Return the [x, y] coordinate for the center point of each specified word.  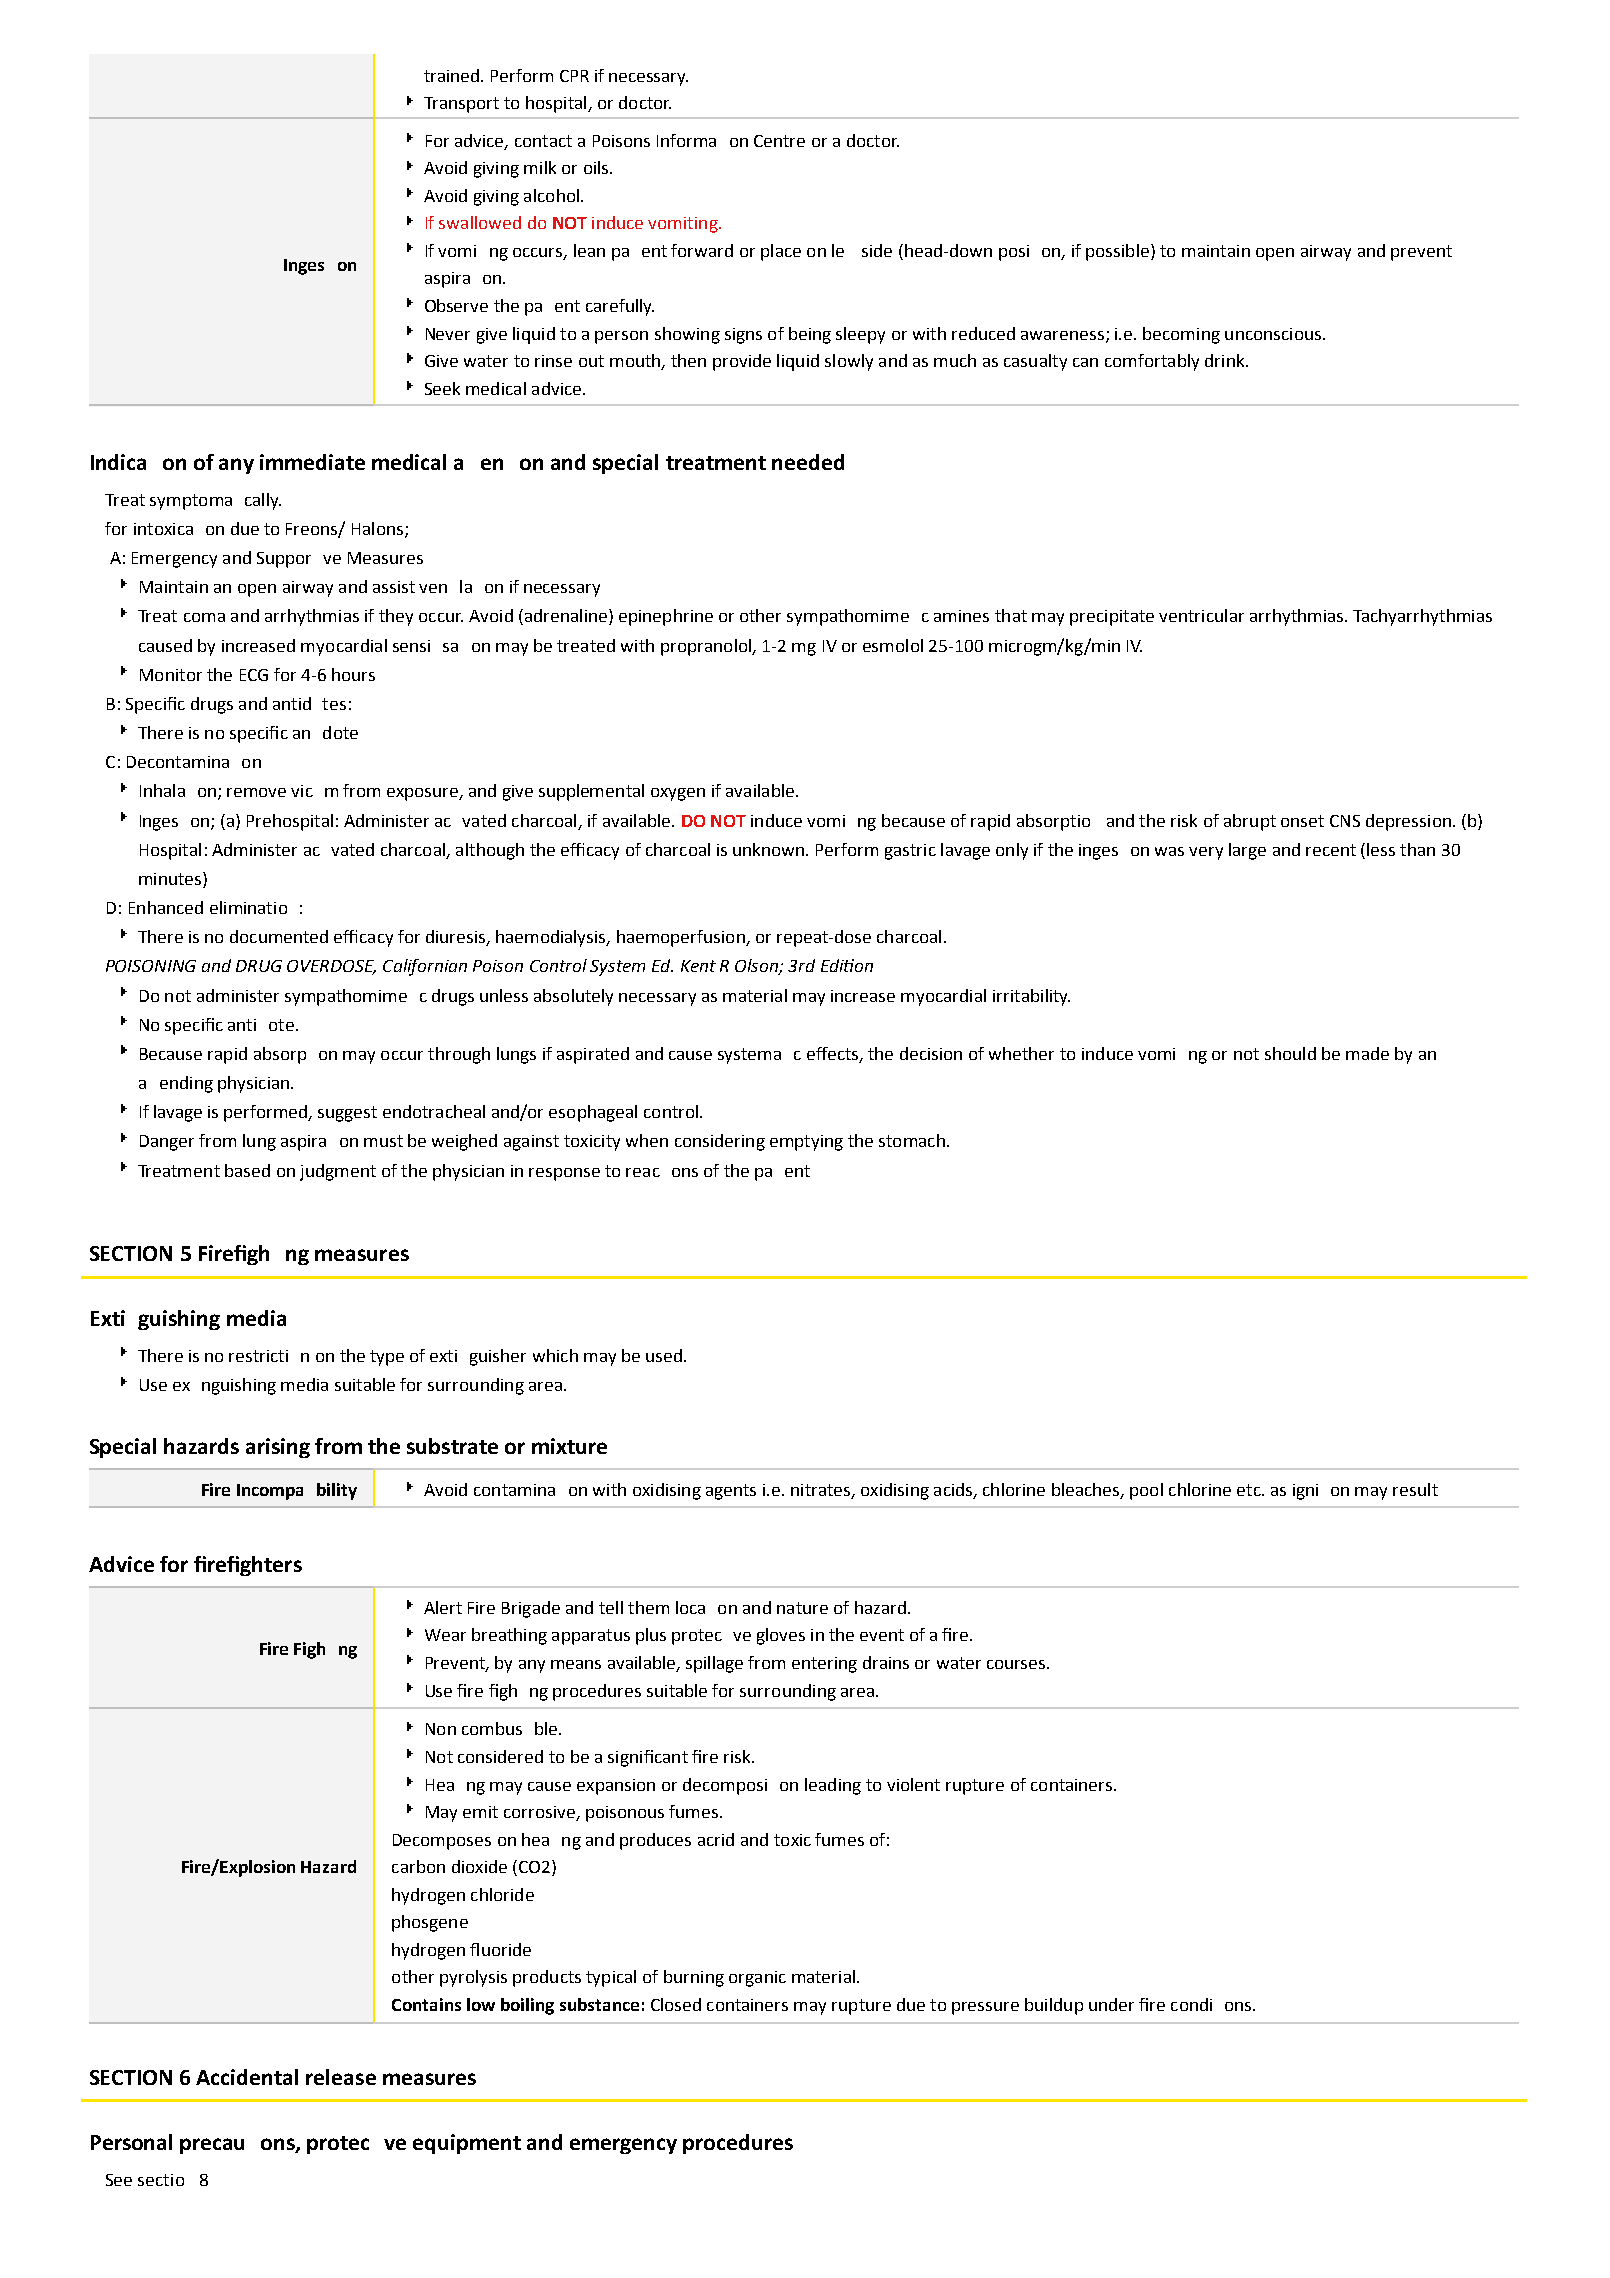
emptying [806, 1143]
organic [757, 1979]
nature [802, 1608]
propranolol [707, 647]
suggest [347, 1114]
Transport [461, 105]
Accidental [247, 2077]
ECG [254, 675]
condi [1191, 2004]
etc [1250, 1490]
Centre [779, 141]
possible [1117, 252]
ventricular [1201, 615]
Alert [443, 1607]
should [1290, 1053]
